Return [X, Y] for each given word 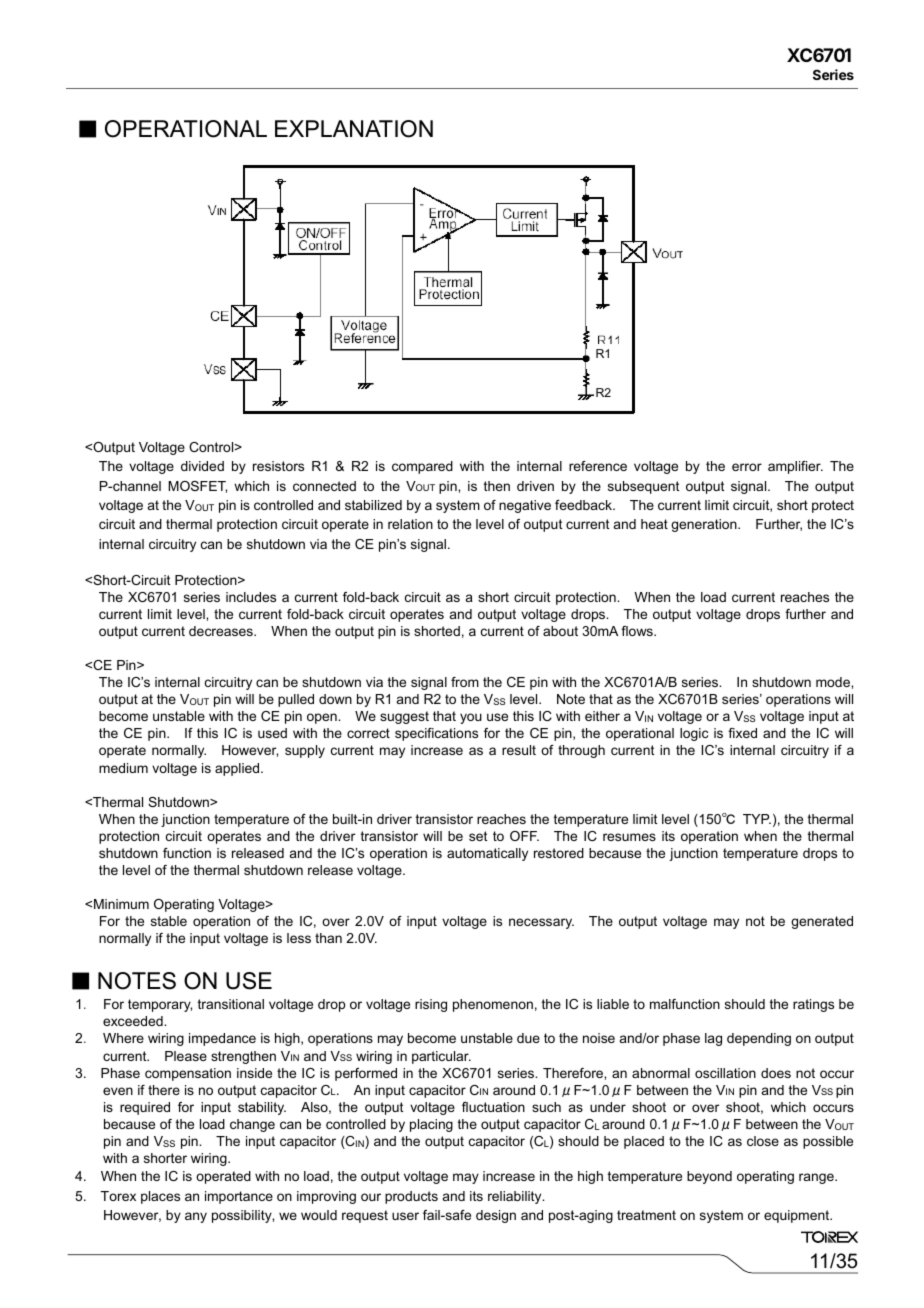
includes [251, 597]
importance [239, 1197]
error [747, 467]
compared [422, 467]
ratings [813, 1005]
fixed [742, 733]
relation [410, 524]
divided [202, 466]
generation [705, 525]
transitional [231, 1004]
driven [535, 486]
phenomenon [493, 1005]
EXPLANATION [354, 129]
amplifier [795, 467]
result [519, 750]
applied [238, 769]
